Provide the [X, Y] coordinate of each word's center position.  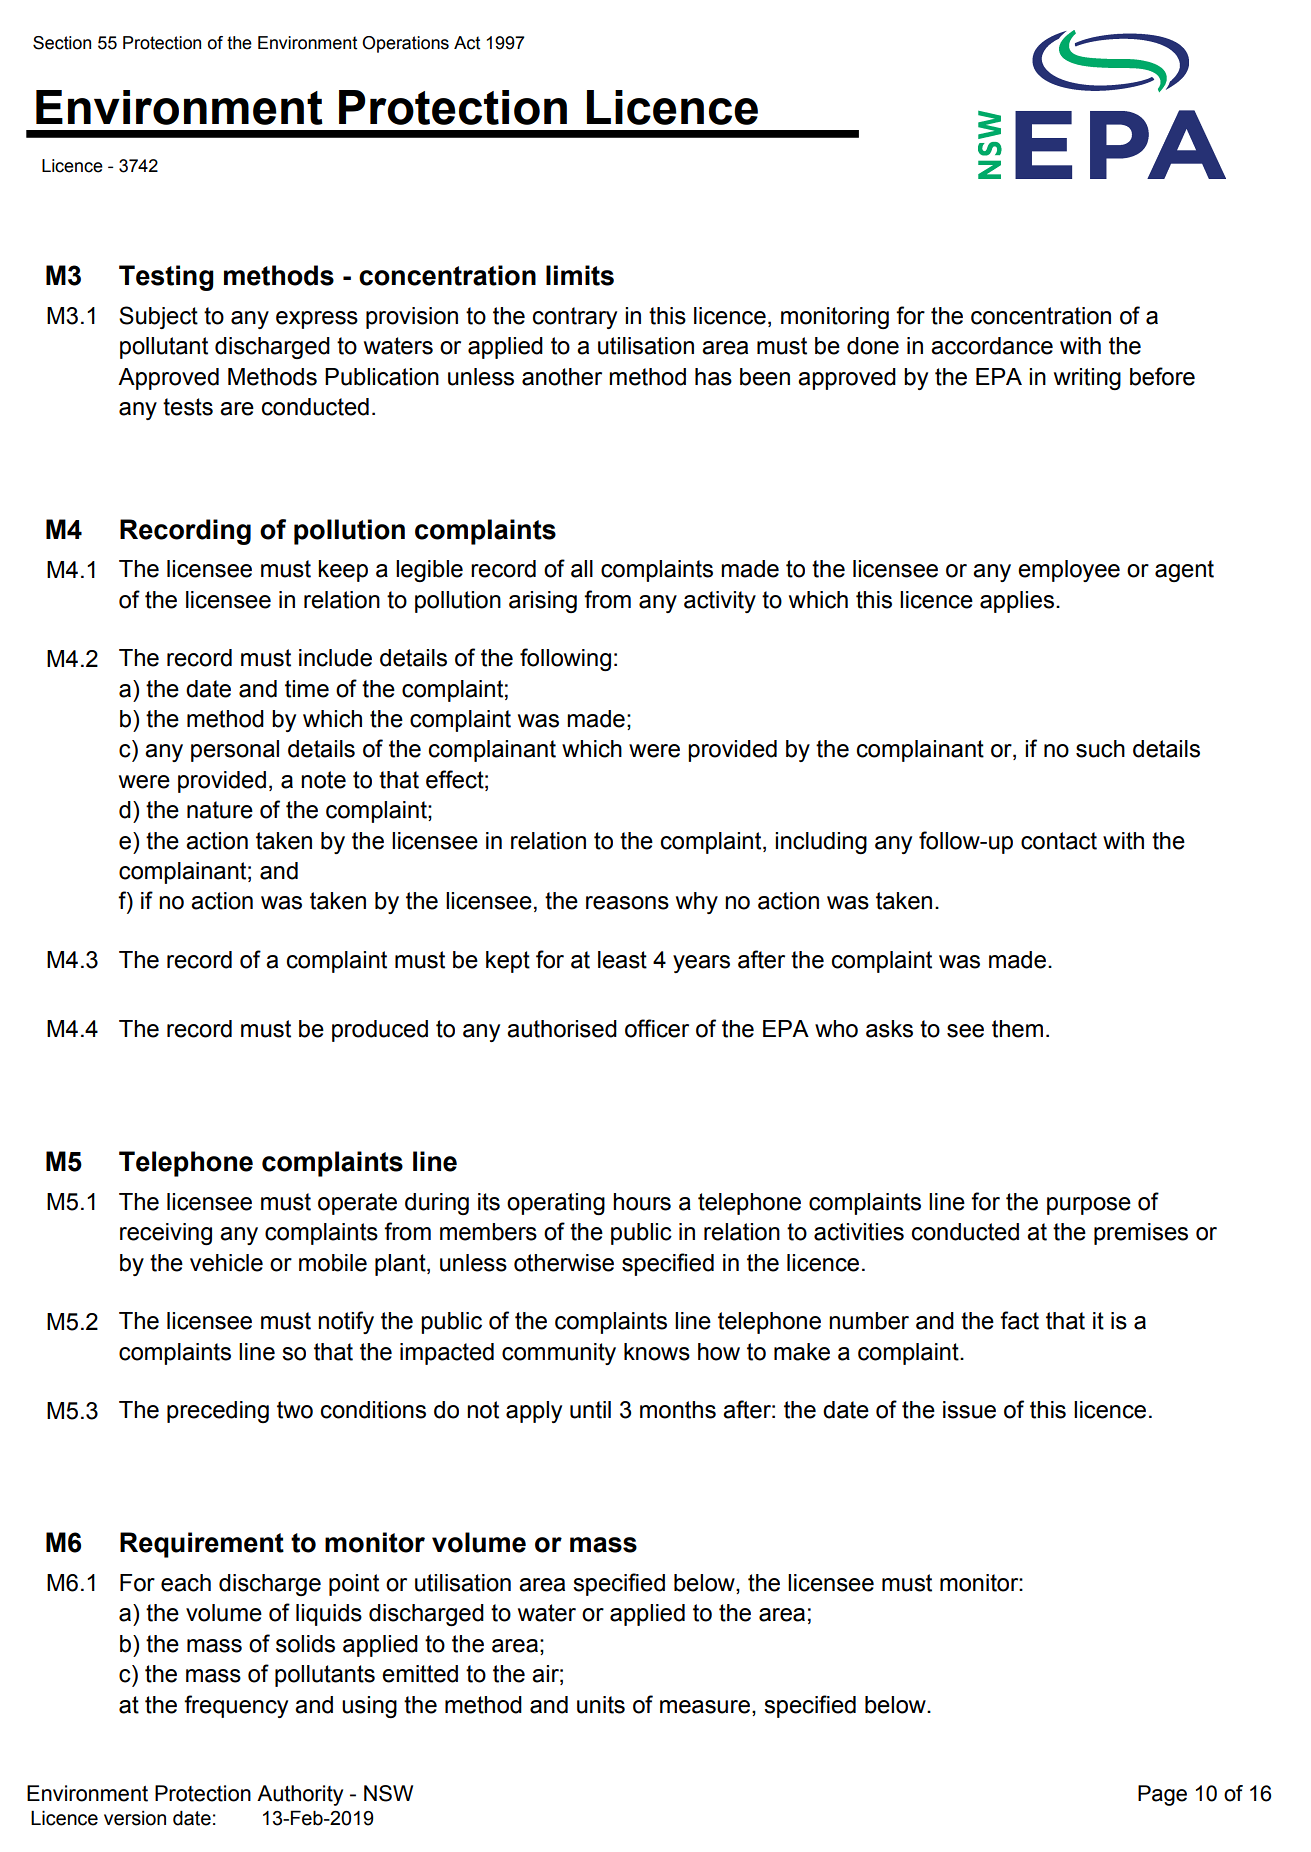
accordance [992, 346]
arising [543, 602]
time [307, 689]
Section [62, 43]
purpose [1089, 1206]
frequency [236, 1706]
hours [642, 1202]
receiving [166, 1234]
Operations [405, 44]
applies [1017, 602]
